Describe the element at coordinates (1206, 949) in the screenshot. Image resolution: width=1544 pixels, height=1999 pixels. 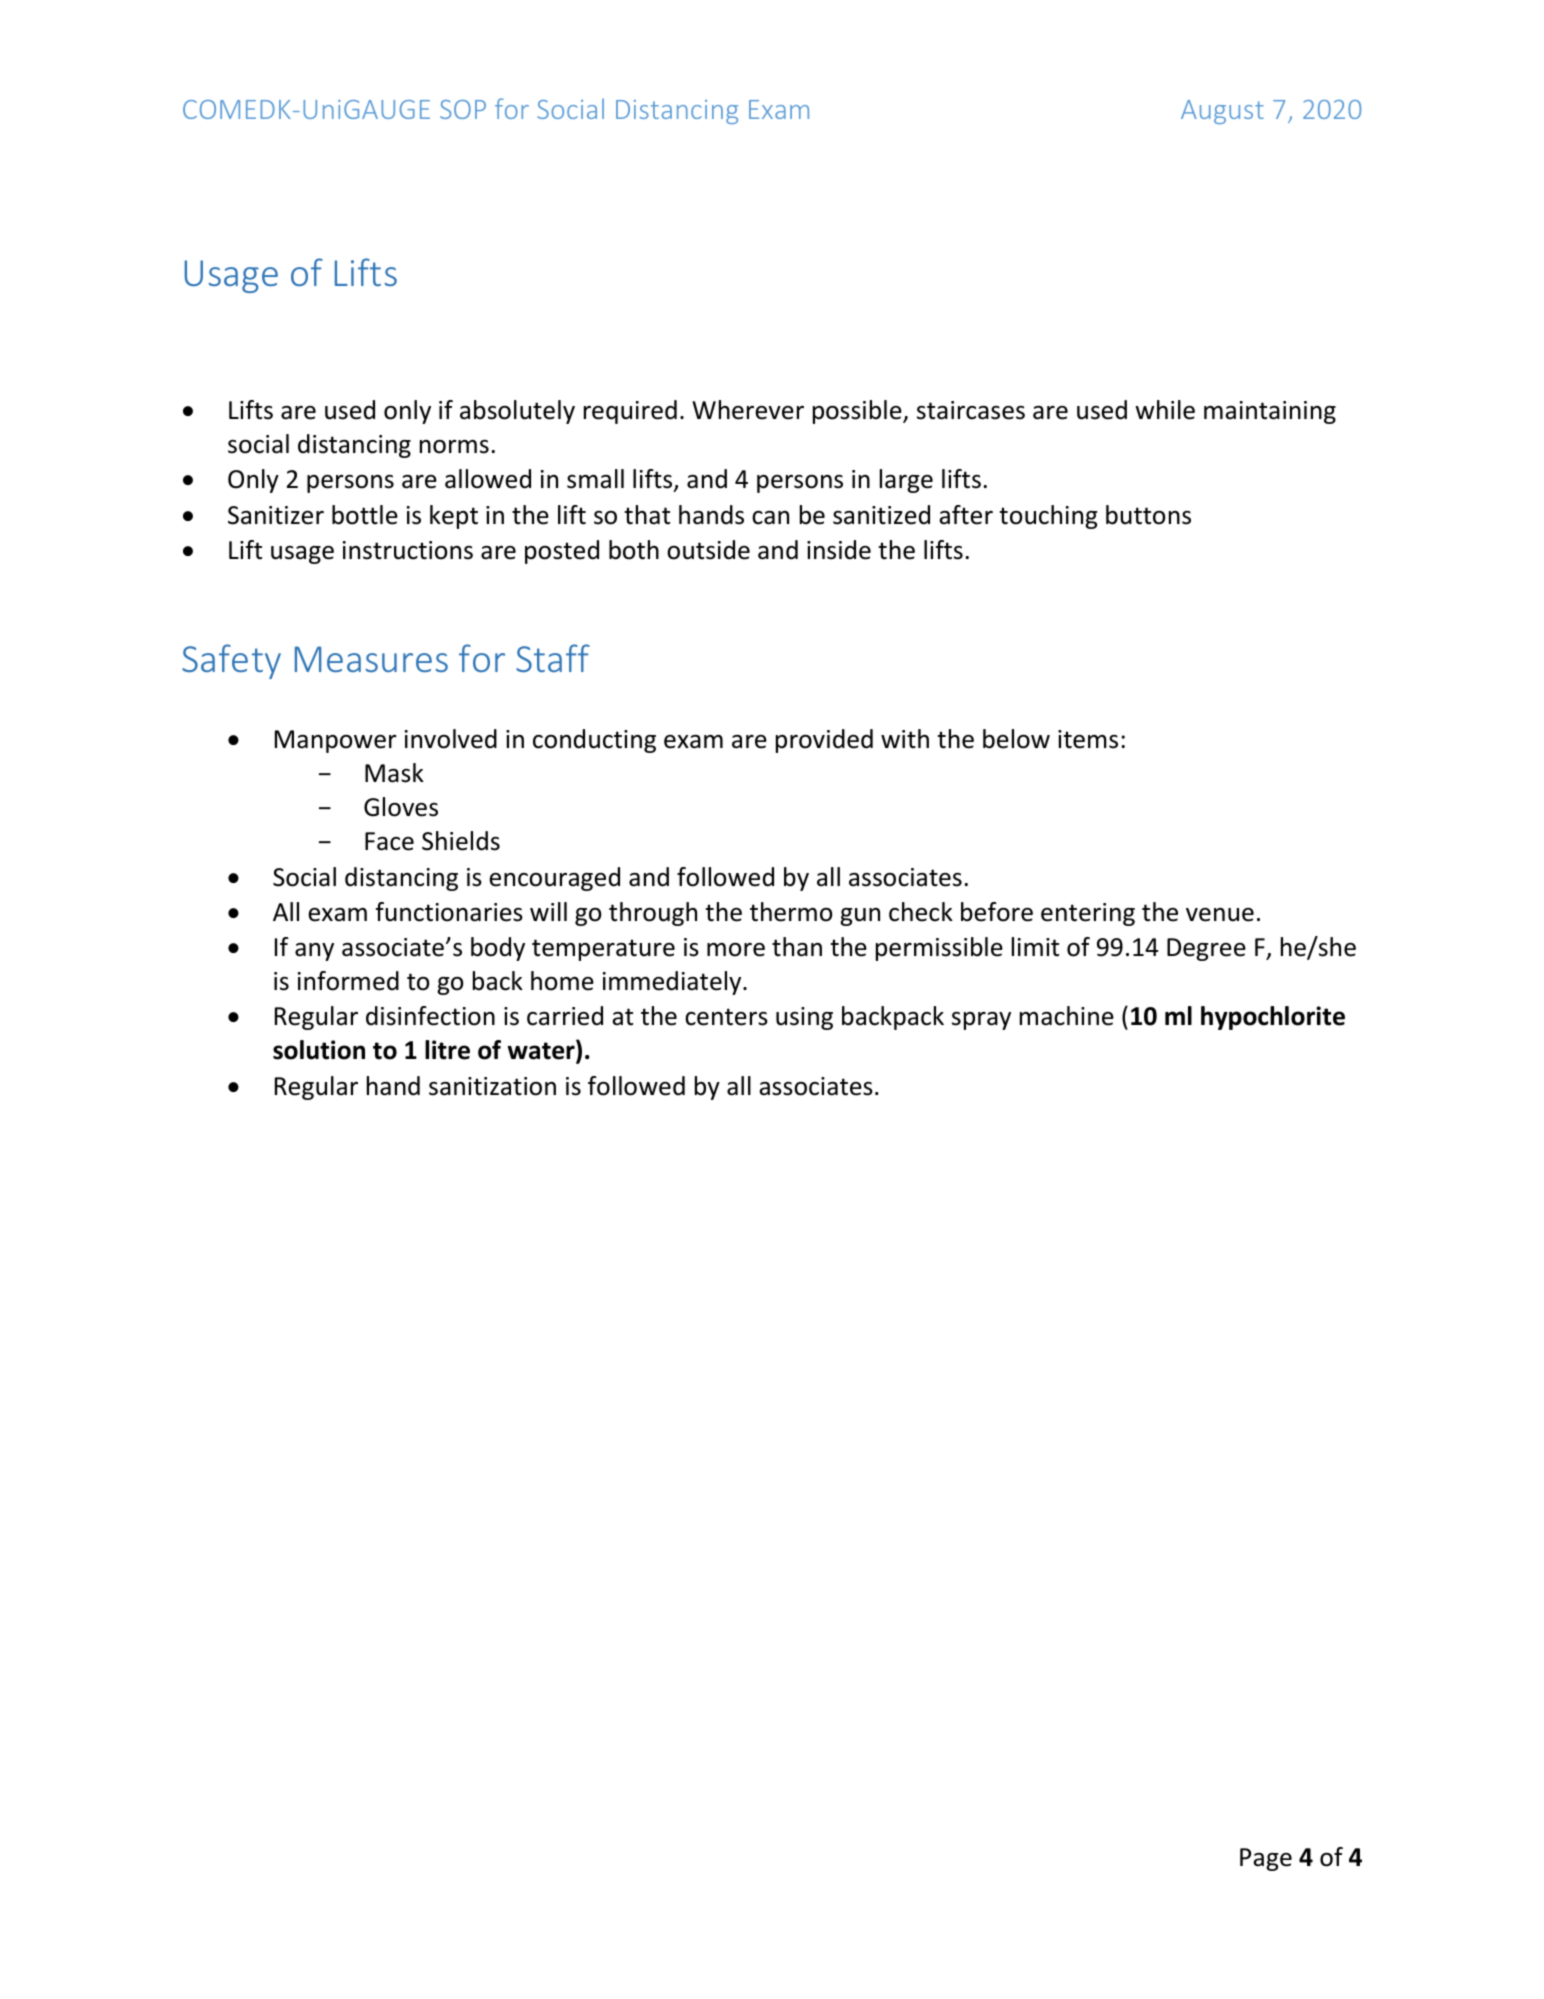
I see `Degree` at that location.
